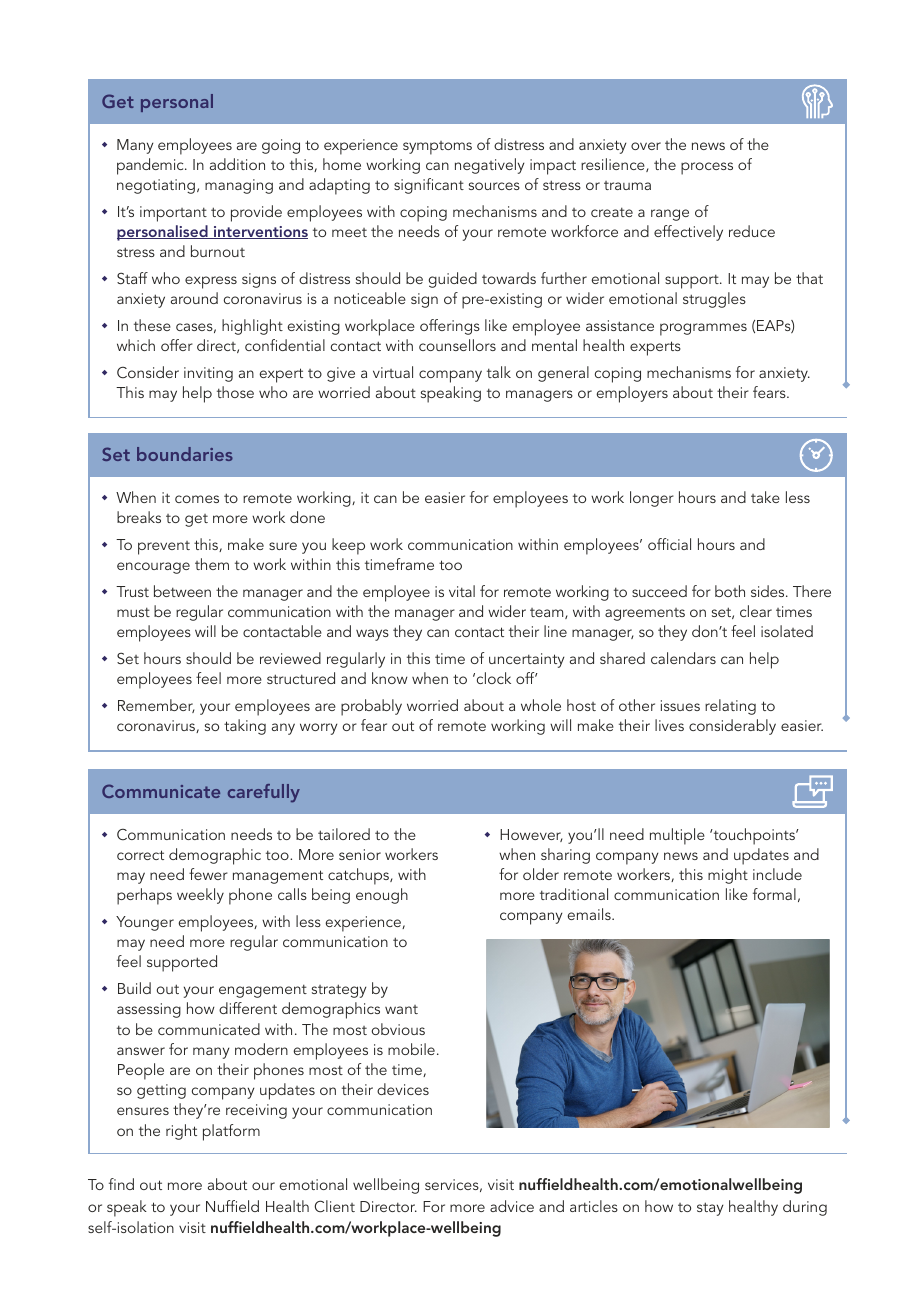  What do you see at coordinates (765, 497) in the page?
I see `take` at bounding box center [765, 497].
